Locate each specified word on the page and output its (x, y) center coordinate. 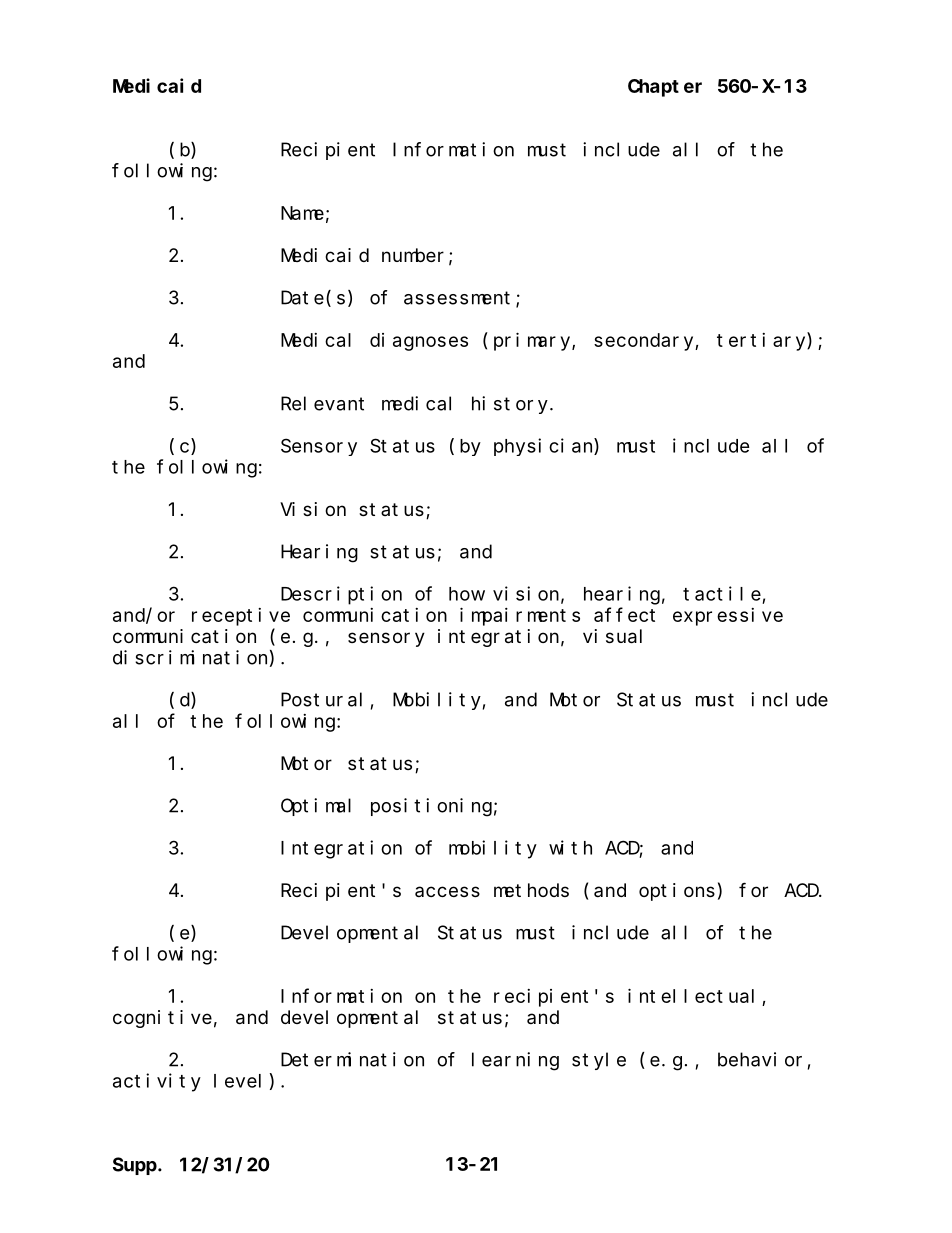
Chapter (665, 88)
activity (157, 1082)
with (570, 847)
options (677, 892)
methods (531, 890)
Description (341, 595)
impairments (520, 616)
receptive (241, 617)
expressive (728, 617)
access (447, 891)
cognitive (162, 1019)
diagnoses (419, 342)
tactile (722, 593)
